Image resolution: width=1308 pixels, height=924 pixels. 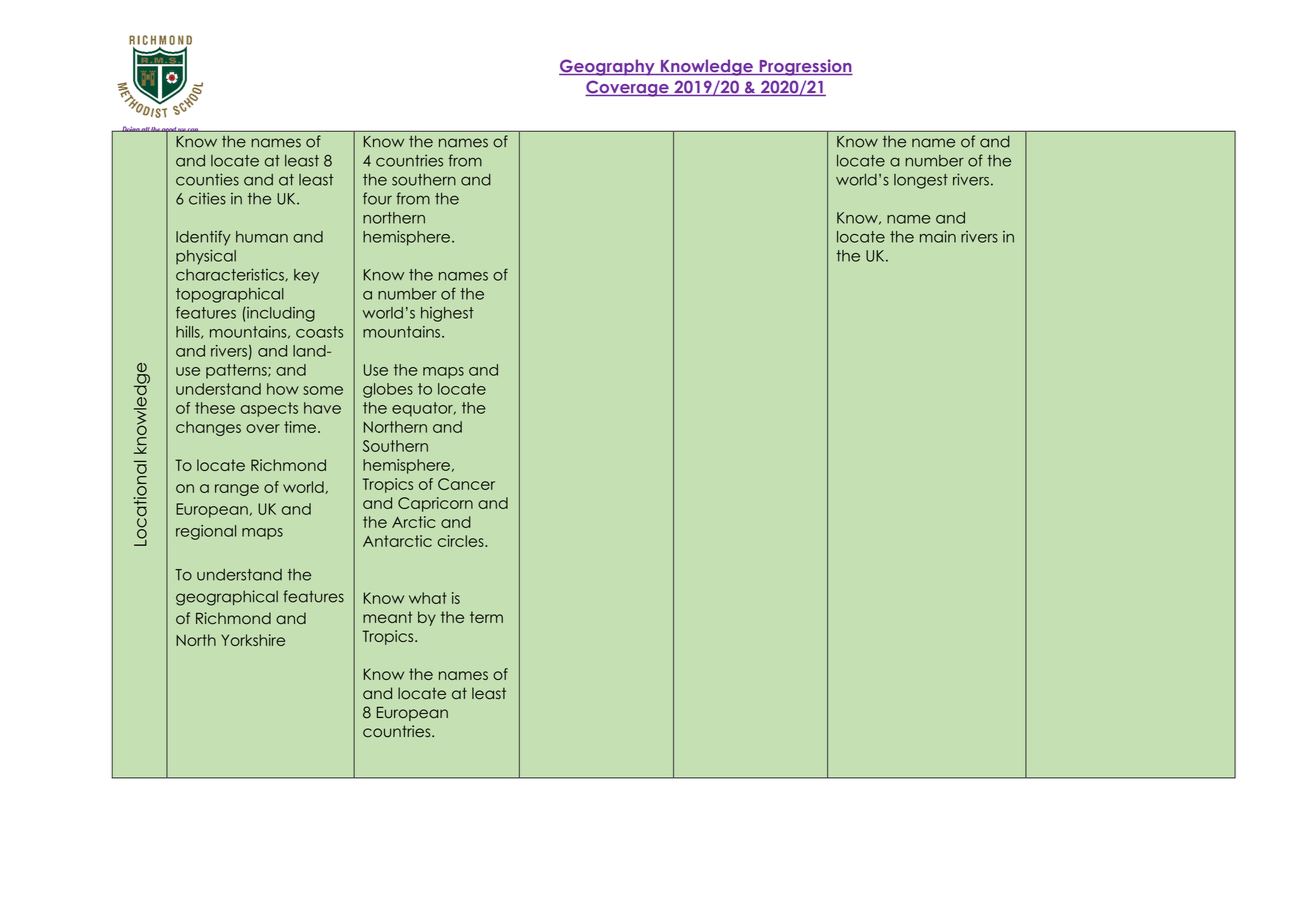 What do you see at coordinates (486, 617) in the page?
I see `term` at bounding box center [486, 617].
